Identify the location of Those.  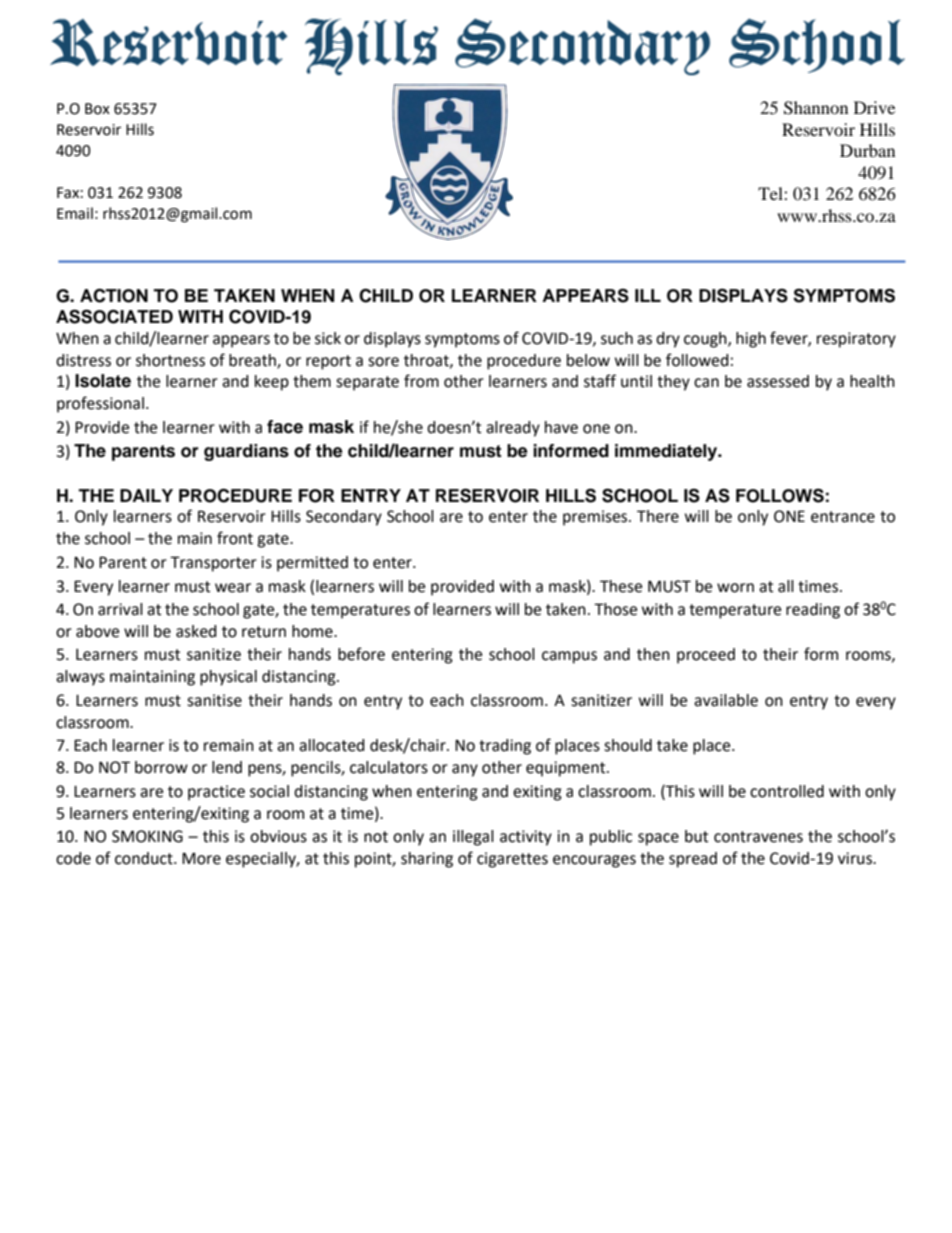
(615, 609).
